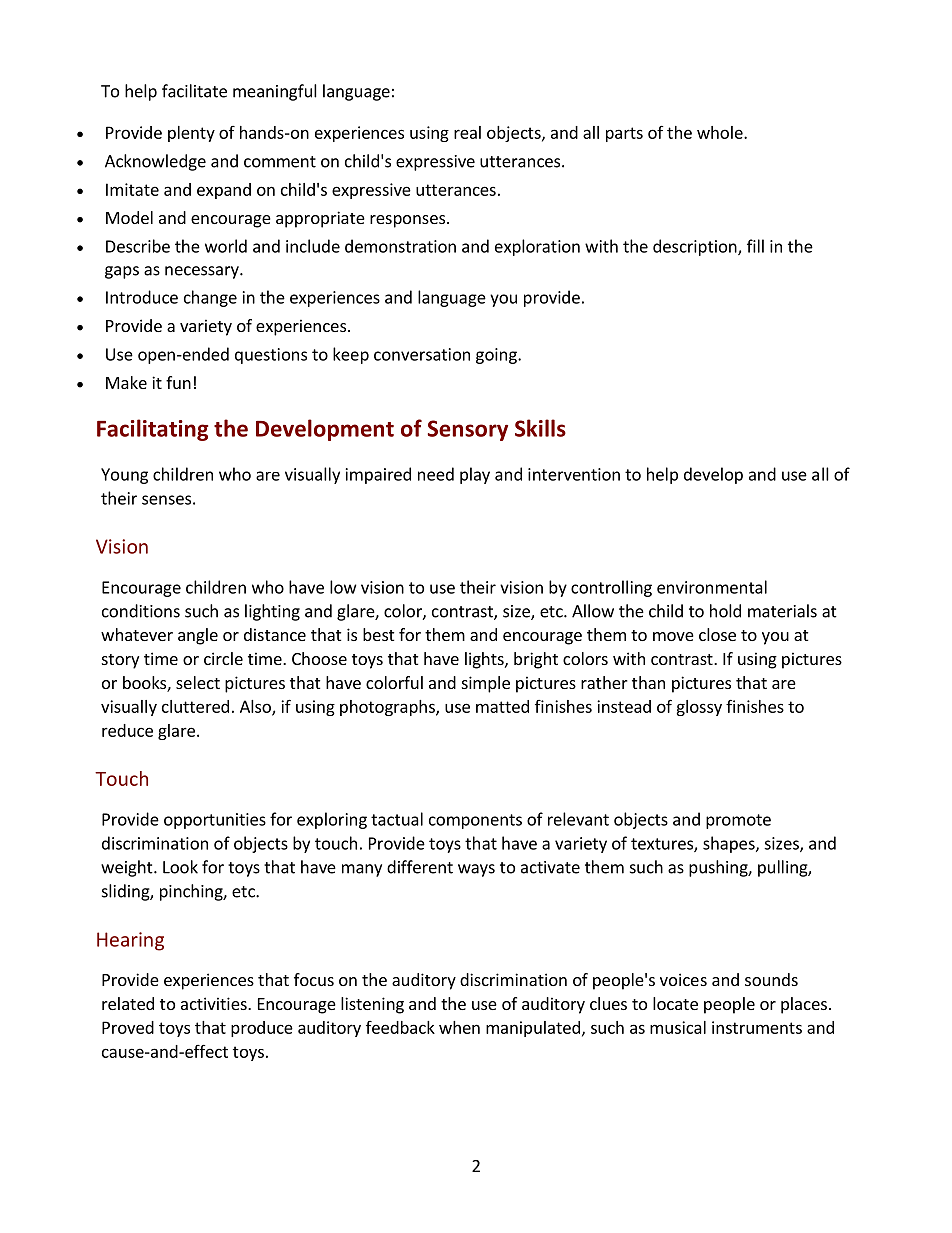 The width and height of the document is (952, 1233). I want to click on real, so click(467, 132).
